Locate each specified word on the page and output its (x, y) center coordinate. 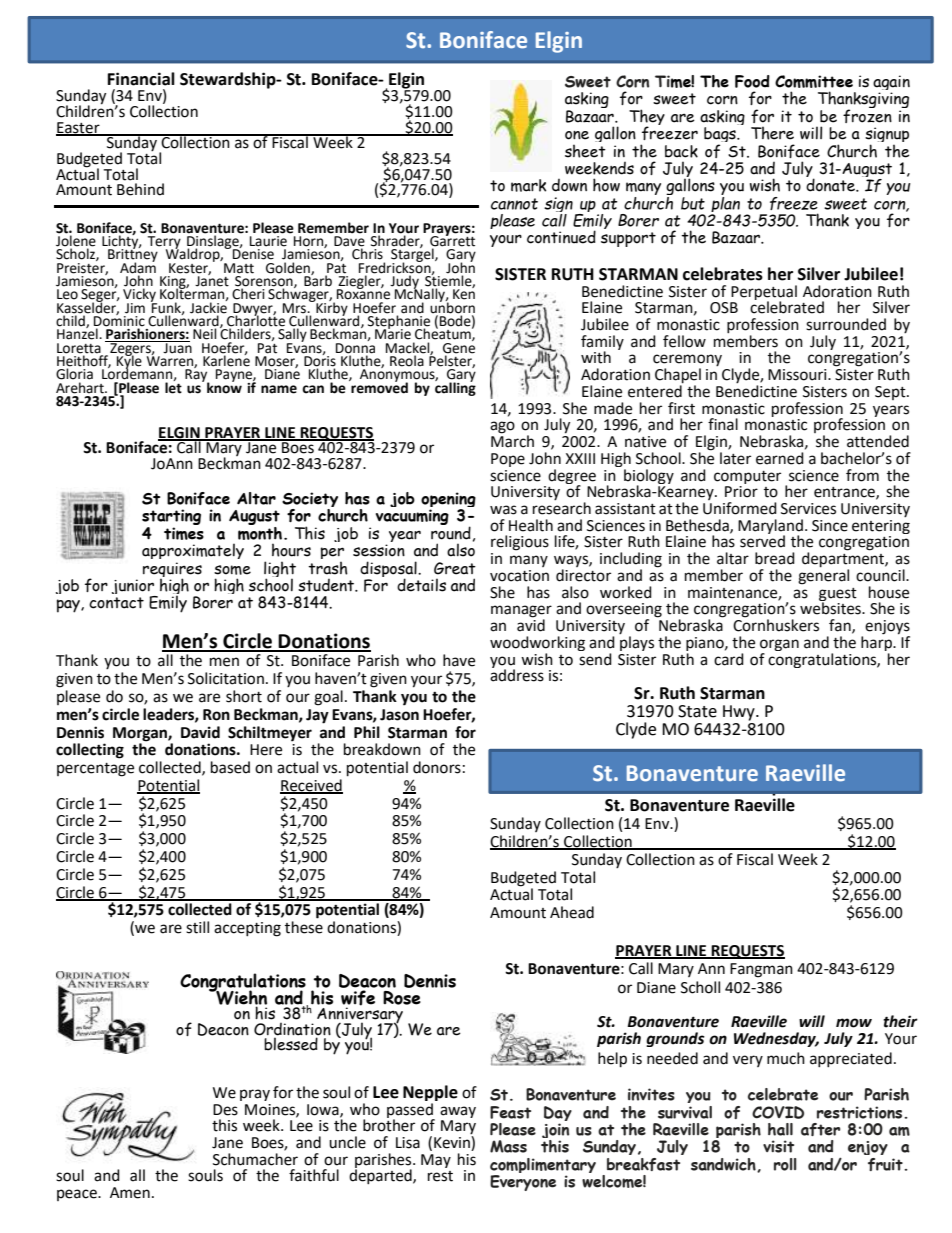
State (697, 711)
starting (171, 518)
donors (437, 767)
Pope (508, 460)
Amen (130, 1193)
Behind (140, 189)
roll (785, 1164)
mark (528, 185)
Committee (814, 81)
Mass (508, 1146)
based (230, 767)
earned (781, 457)
